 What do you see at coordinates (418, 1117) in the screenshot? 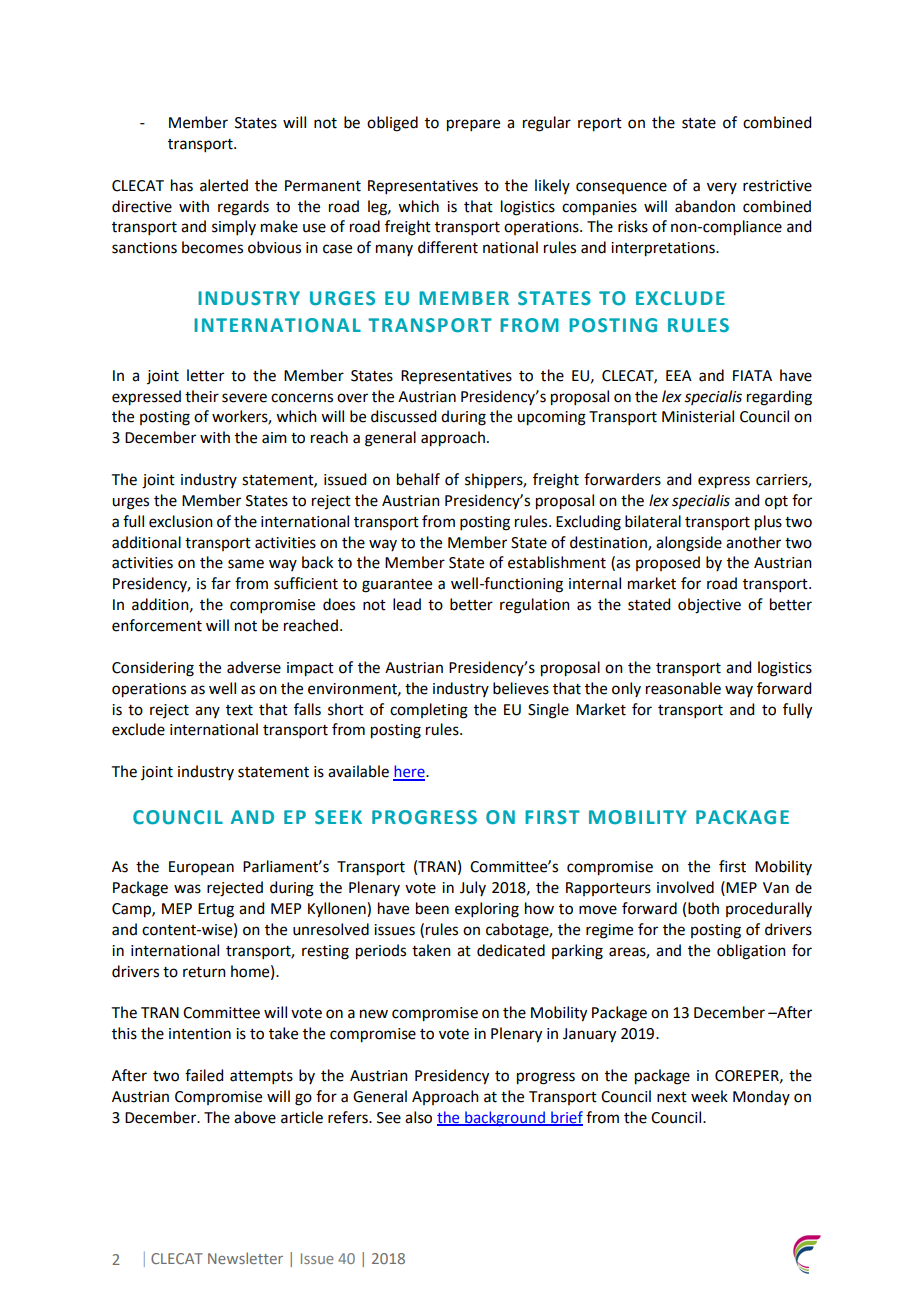
I see `also` at bounding box center [418, 1117].
